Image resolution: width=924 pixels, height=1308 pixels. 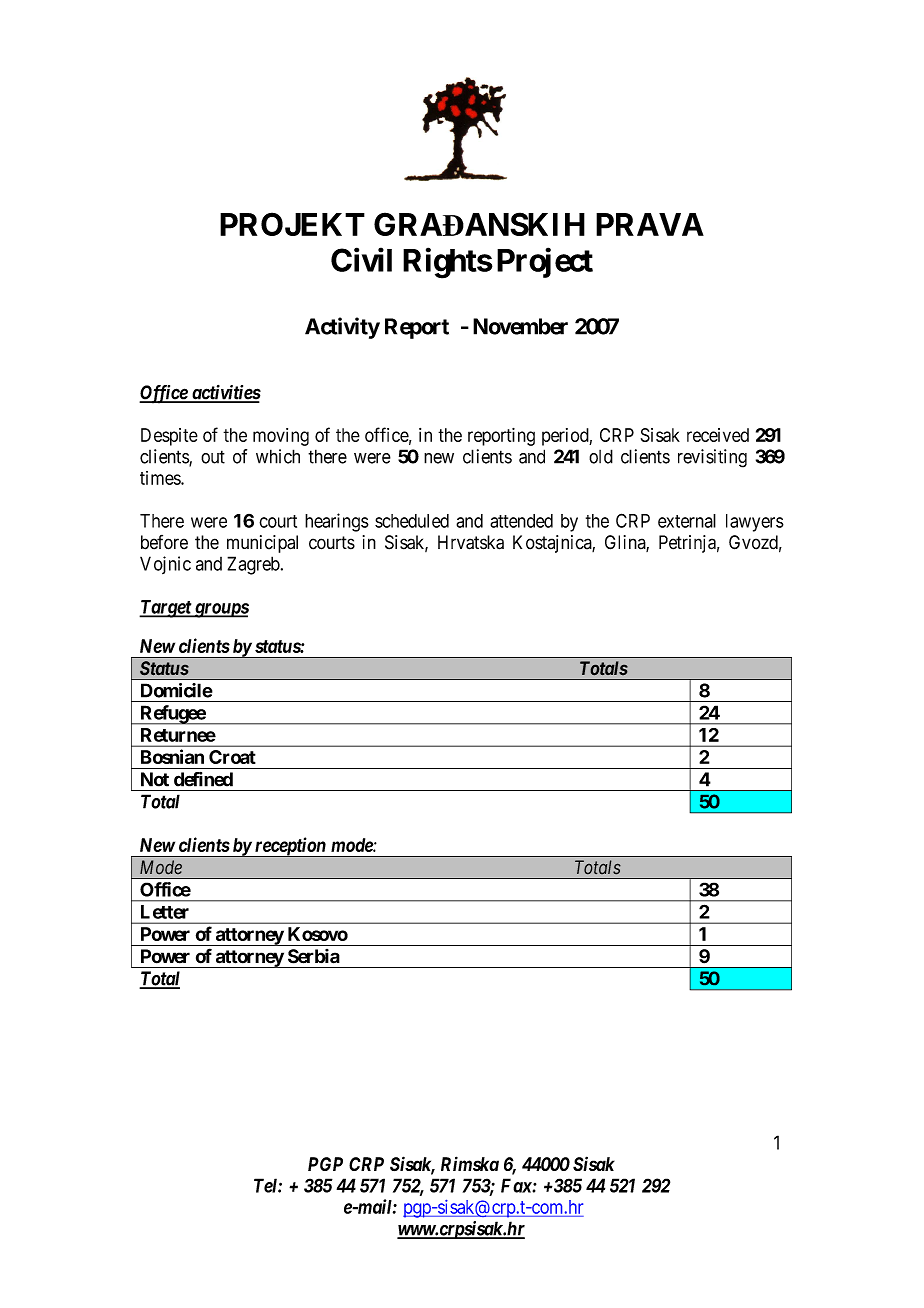 What do you see at coordinates (545, 263) in the image?
I see `Project` at bounding box center [545, 263].
